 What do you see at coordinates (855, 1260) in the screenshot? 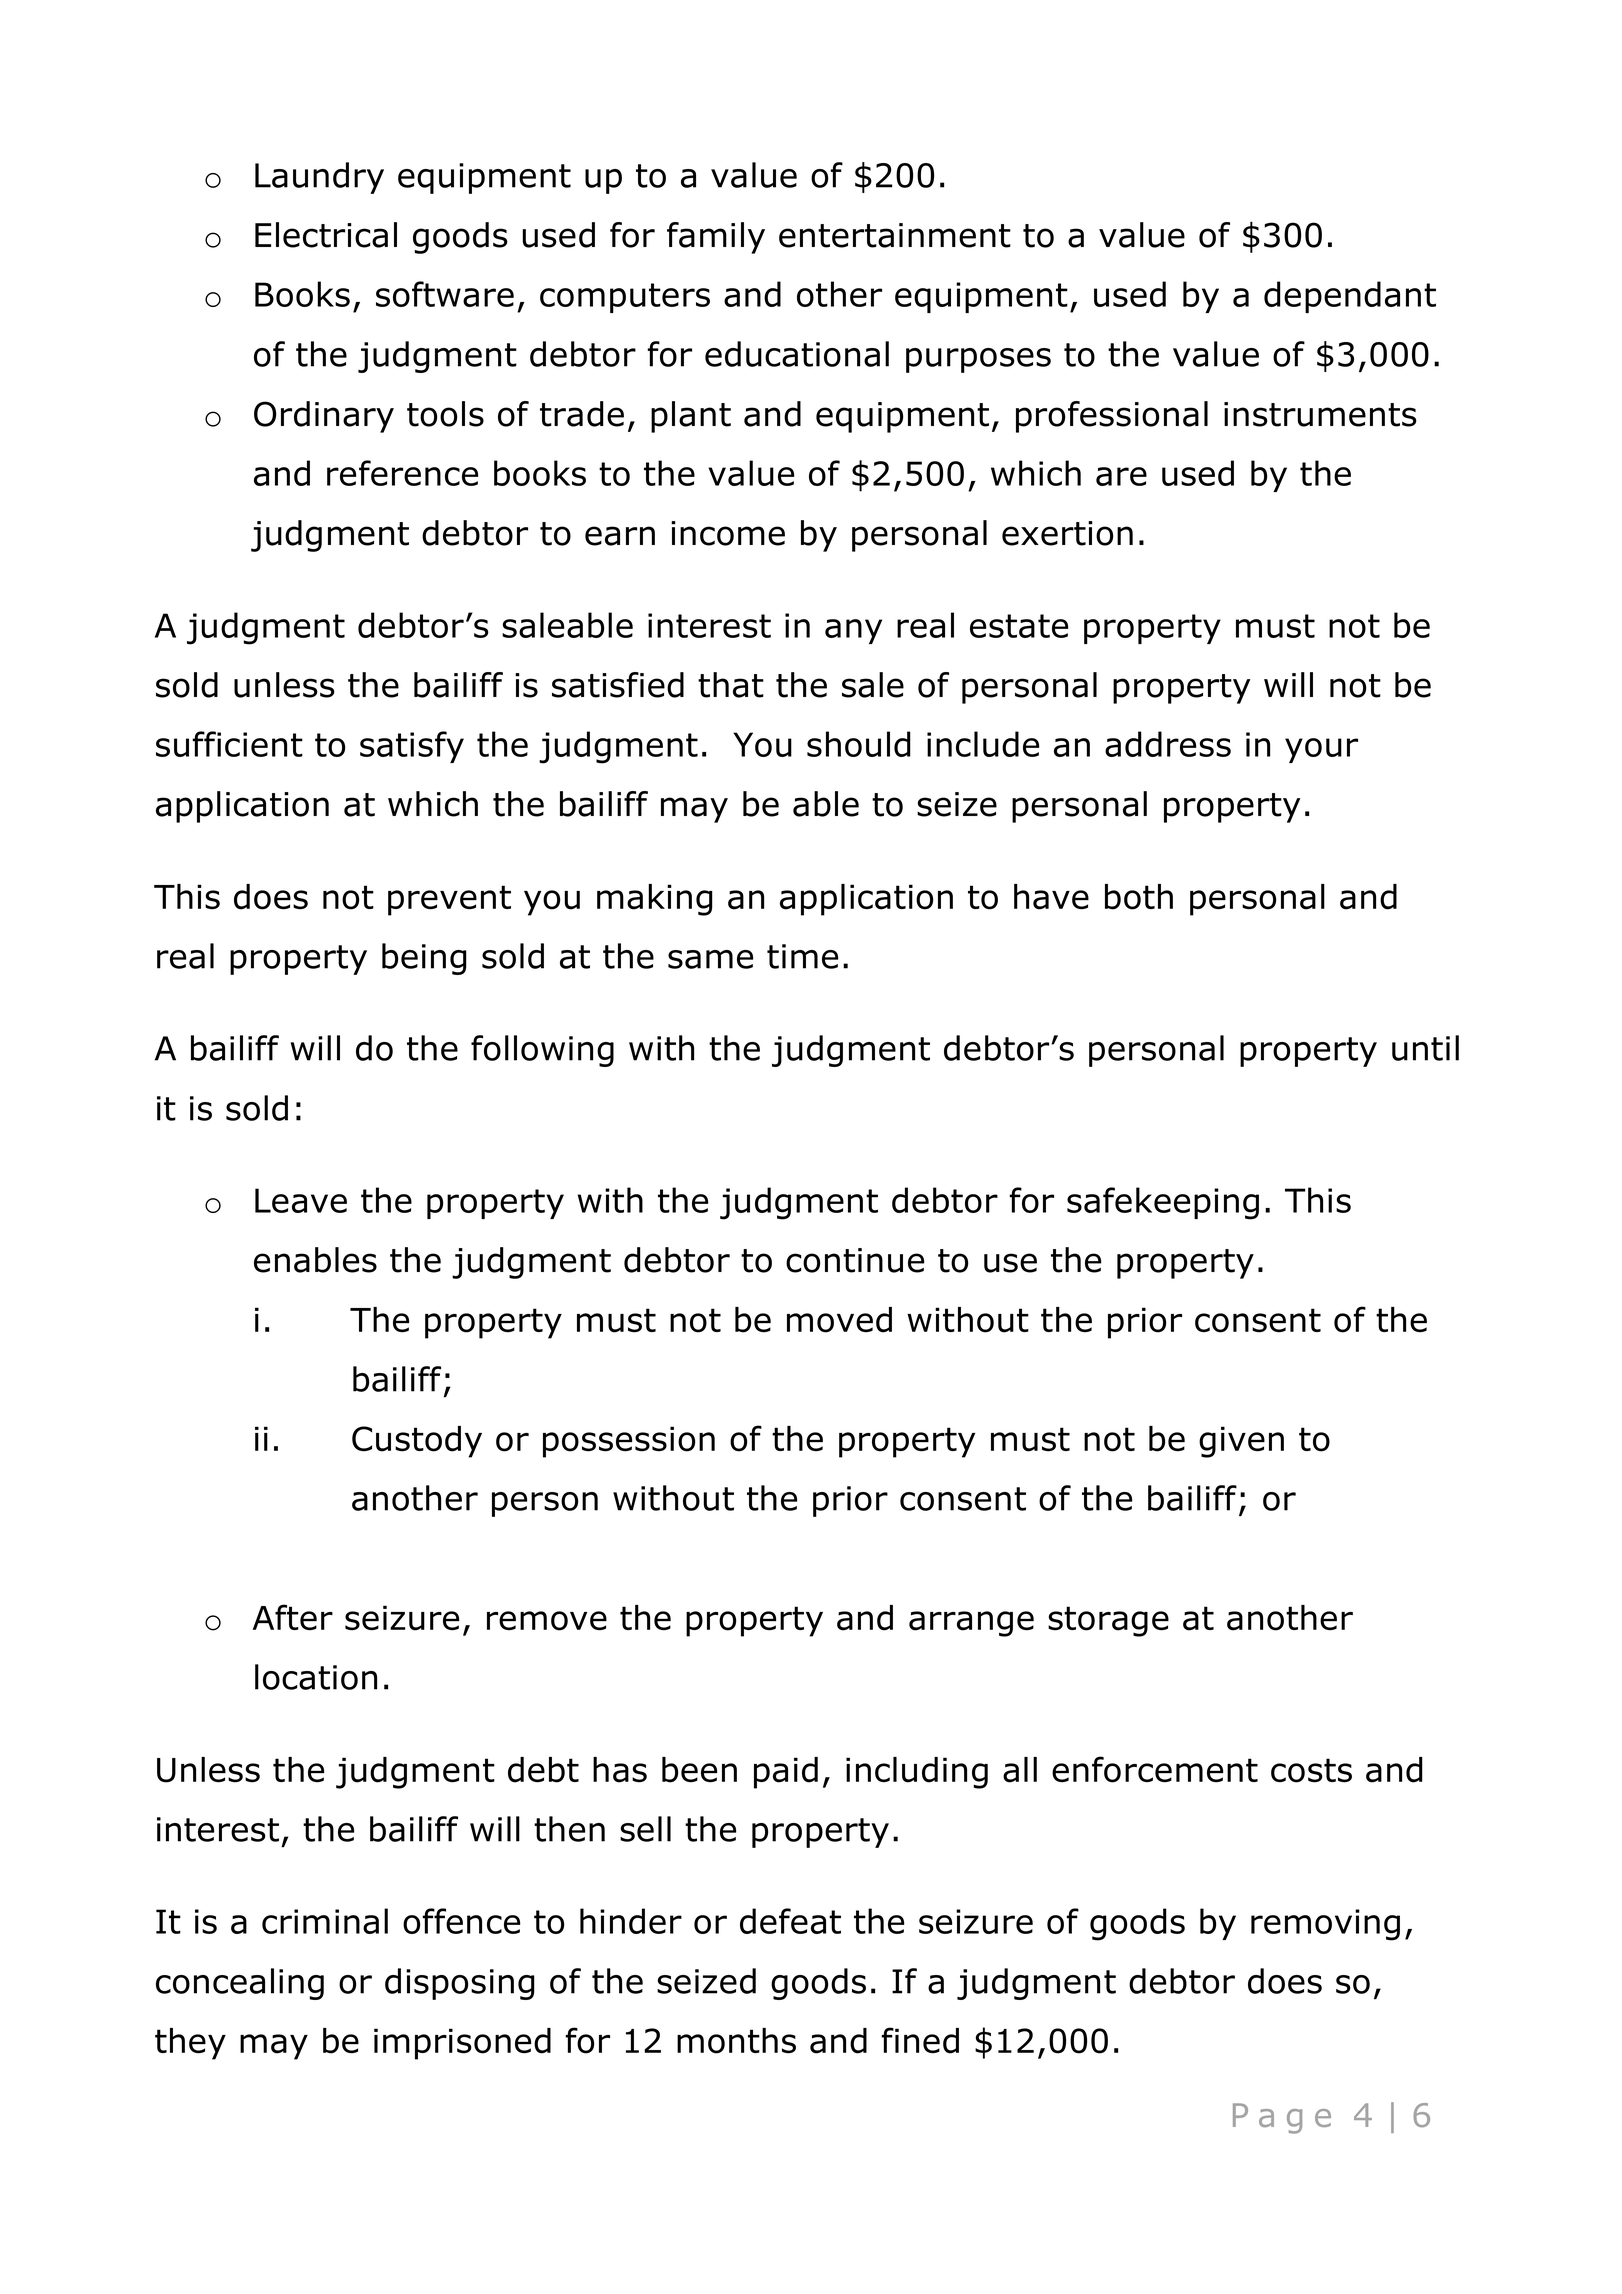
I see `continue` at bounding box center [855, 1260].
